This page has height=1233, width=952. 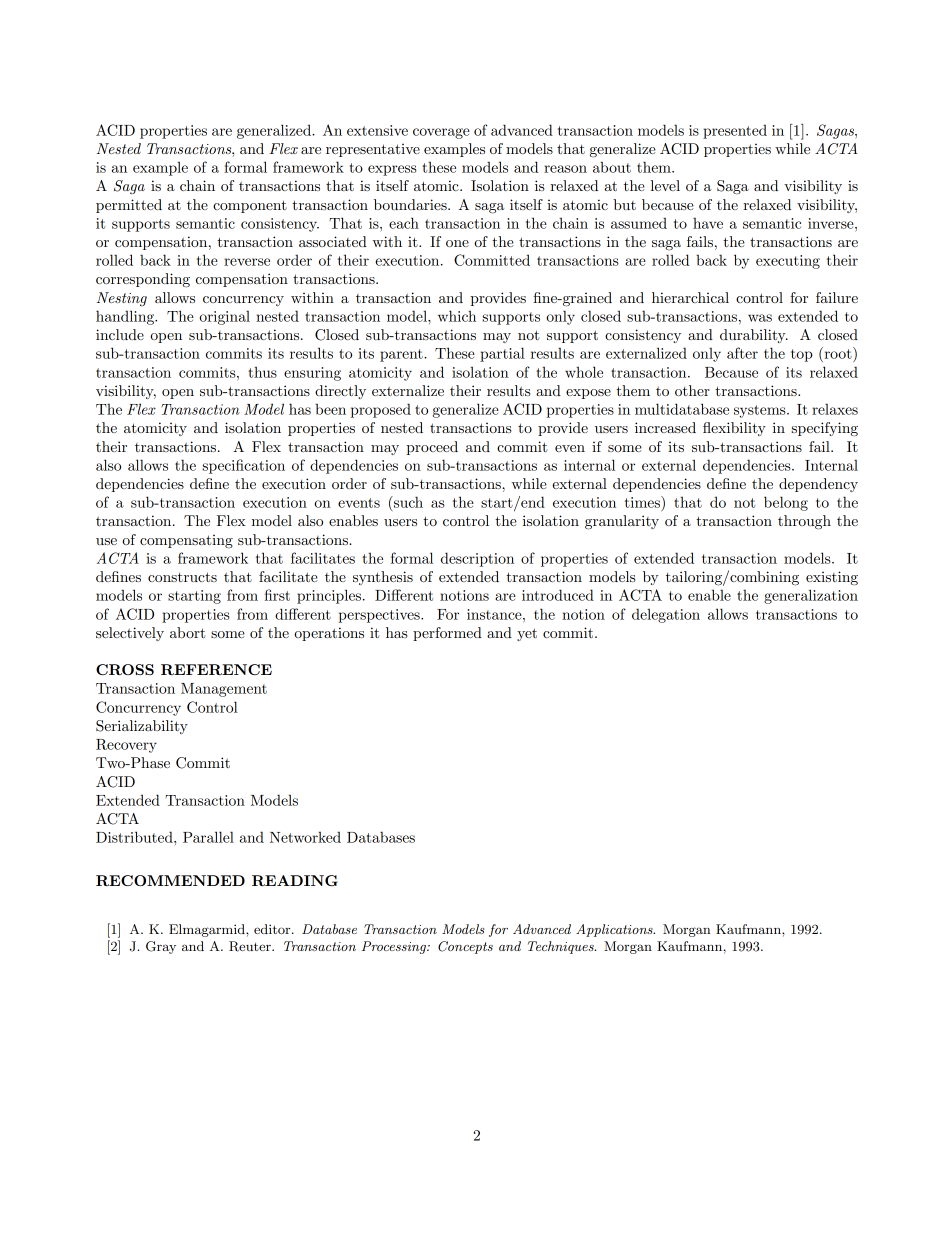 I want to click on description, so click(x=477, y=559).
